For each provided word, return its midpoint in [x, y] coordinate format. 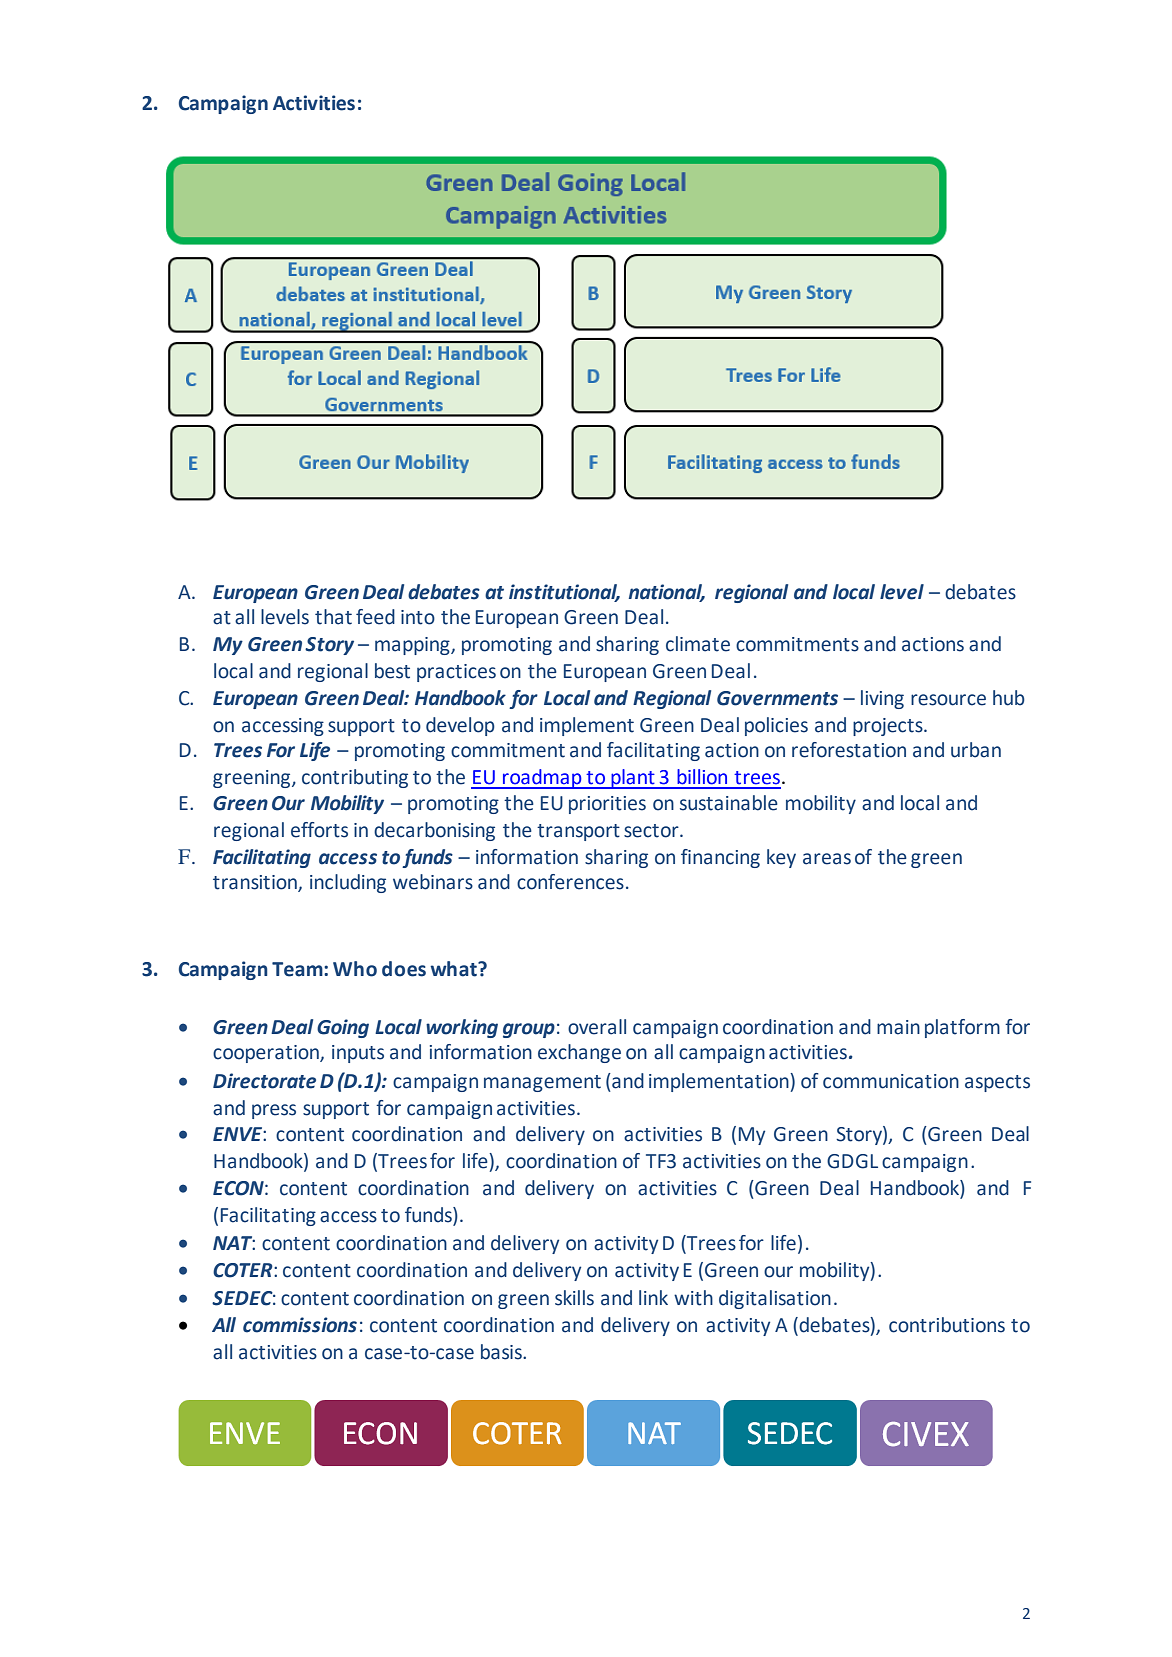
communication [891, 1081]
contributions [947, 1325]
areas [827, 859]
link [653, 1297]
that [333, 617]
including [348, 883]
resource [948, 700]
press [274, 1111]
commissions [300, 1325]
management [542, 1083]
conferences [570, 882]
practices [456, 673]
